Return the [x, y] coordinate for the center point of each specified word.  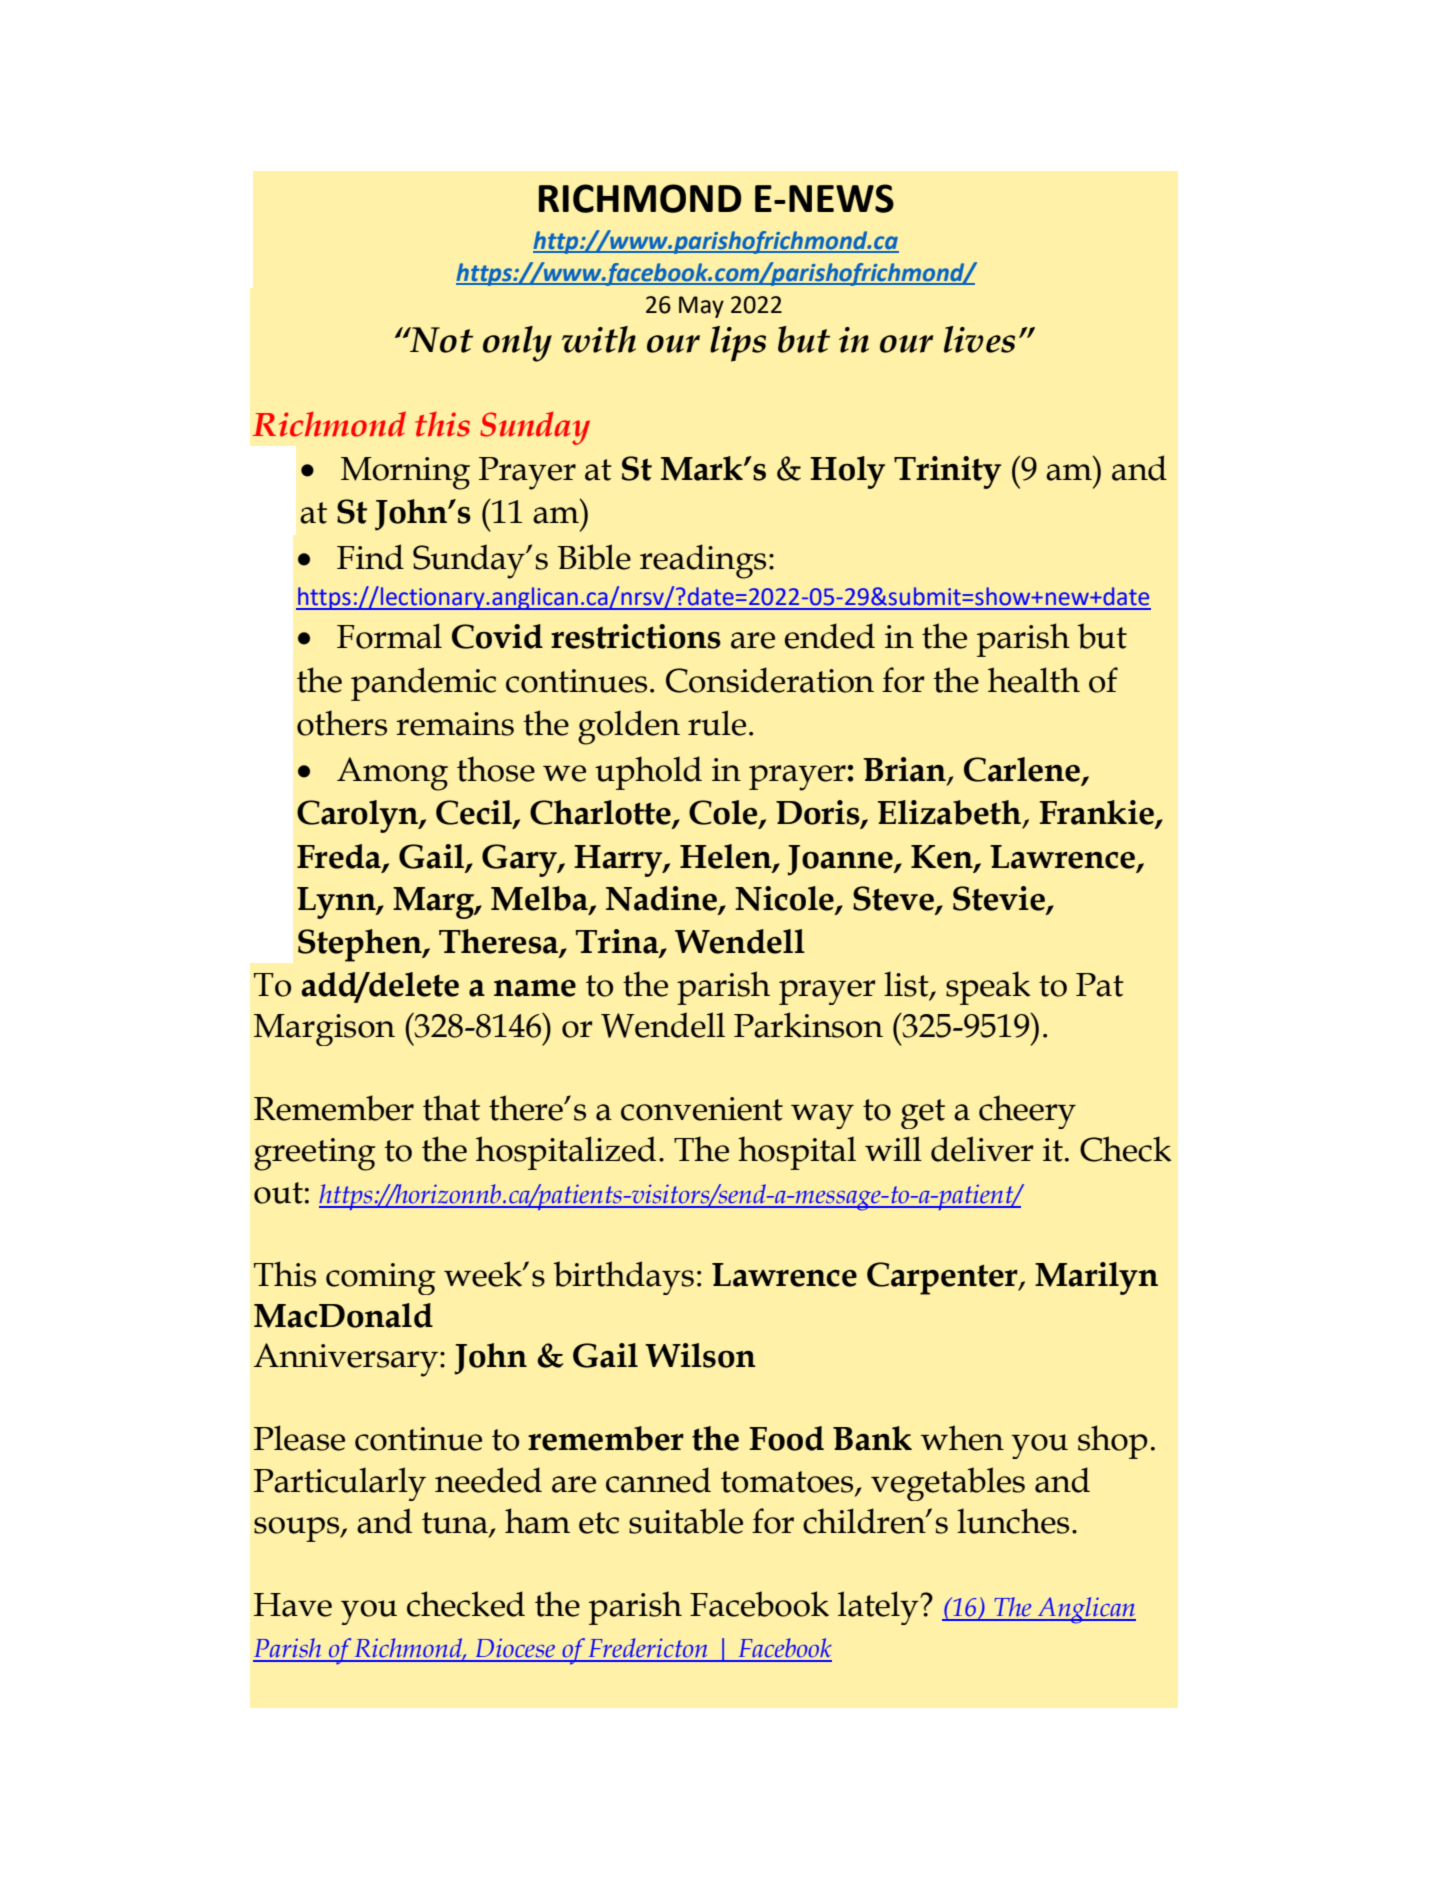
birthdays [624, 1278]
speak [988, 988]
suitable [686, 1521]
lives [979, 339]
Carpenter [943, 1278]
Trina [618, 942]
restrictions [636, 636]
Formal [389, 636]
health [1034, 680]
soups [298, 1529]
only [517, 344]
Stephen [361, 945]
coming [381, 1279]
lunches [1013, 1521]
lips [738, 344]
